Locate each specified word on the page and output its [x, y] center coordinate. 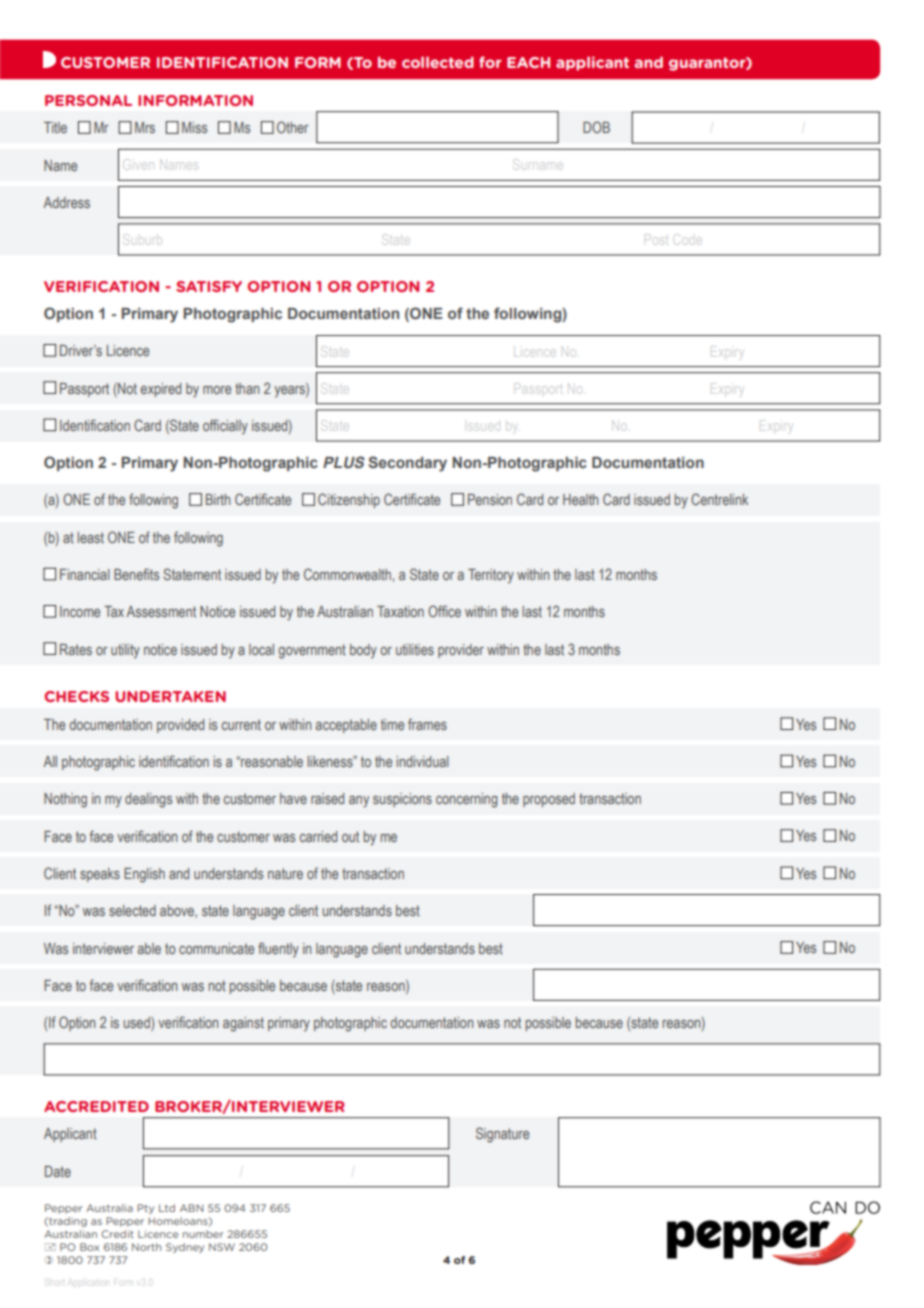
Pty [145, 1209]
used [138, 1024]
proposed [549, 800]
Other [293, 127]
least [90, 537]
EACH [528, 62]
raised [327, 798]
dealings [148, 800]
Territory [491, 576]
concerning [466, 800]
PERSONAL [88, 100]
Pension [490, 499]
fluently [278, 949]
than [247, 388]
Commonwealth [347, 574]
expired [161, 390]
